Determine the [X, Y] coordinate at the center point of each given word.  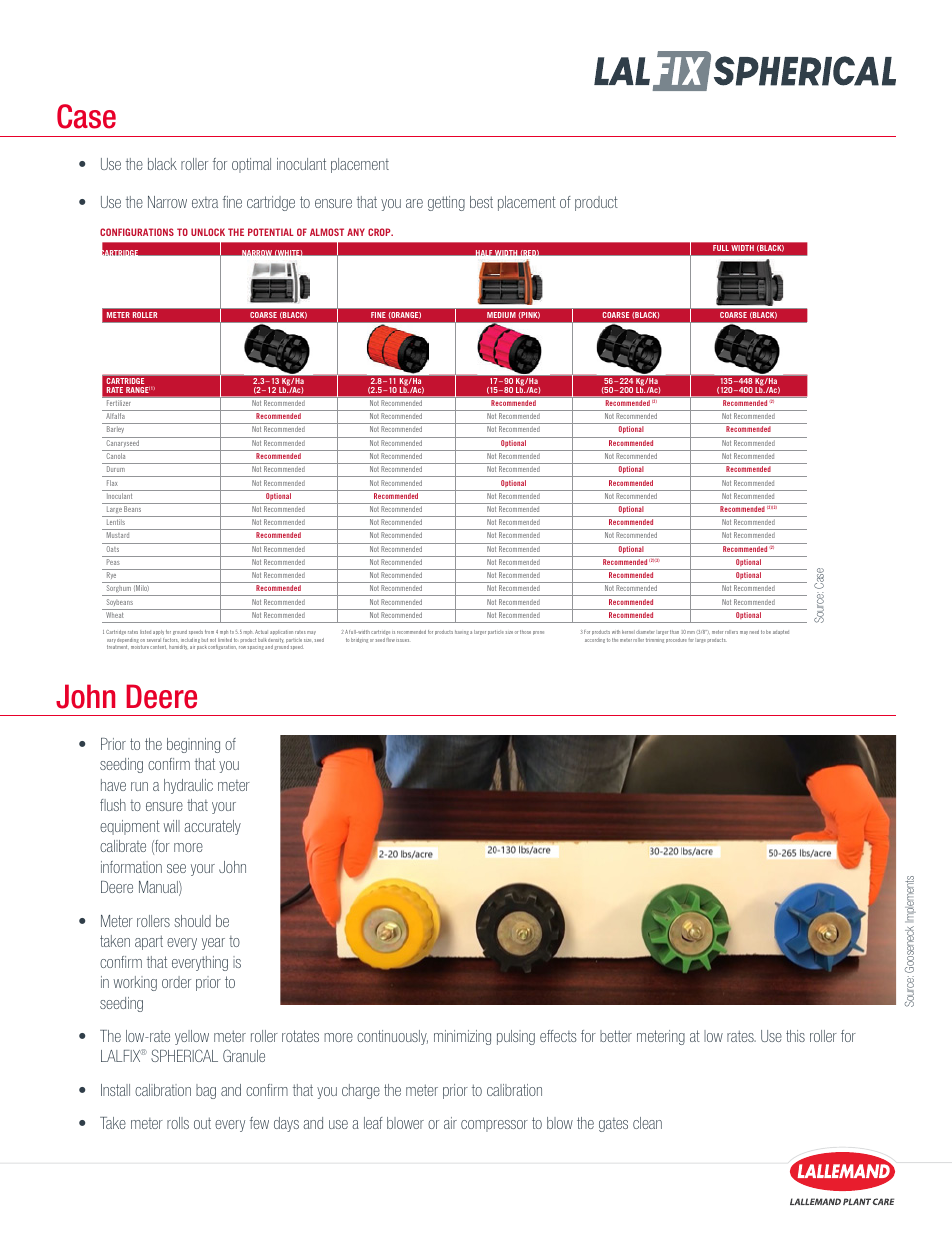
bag [206, 1091]
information [131, 867]
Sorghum [118, 590]
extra [205, 202]
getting [446, 203]
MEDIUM [501, 315]
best [481, 202]
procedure [676, 640]
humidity [178, 647]
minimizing [462, 1037]
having [462, 632]
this [795, 1036]
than [674, 632]
